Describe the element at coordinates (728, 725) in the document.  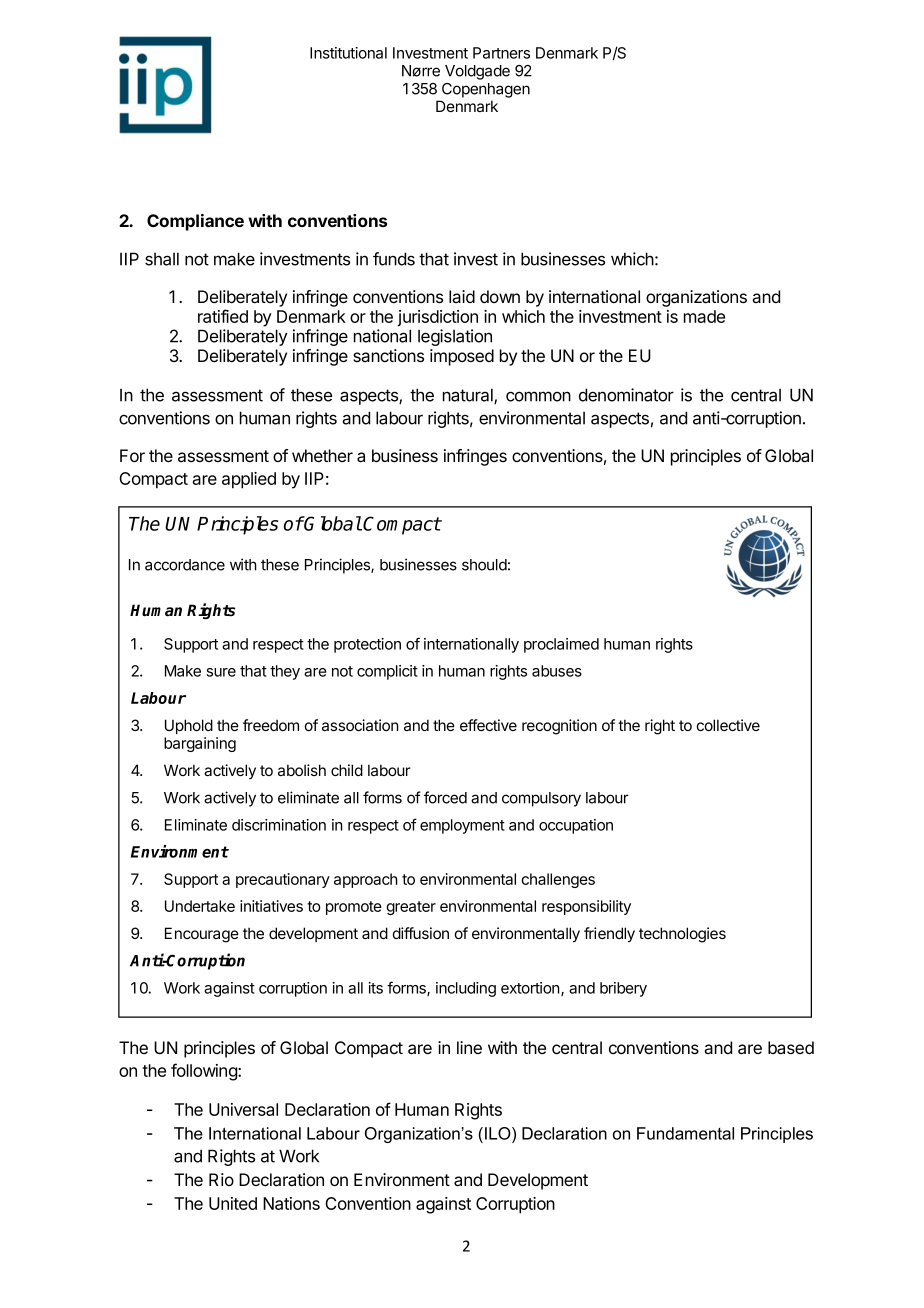
I see `collective` at that location.
